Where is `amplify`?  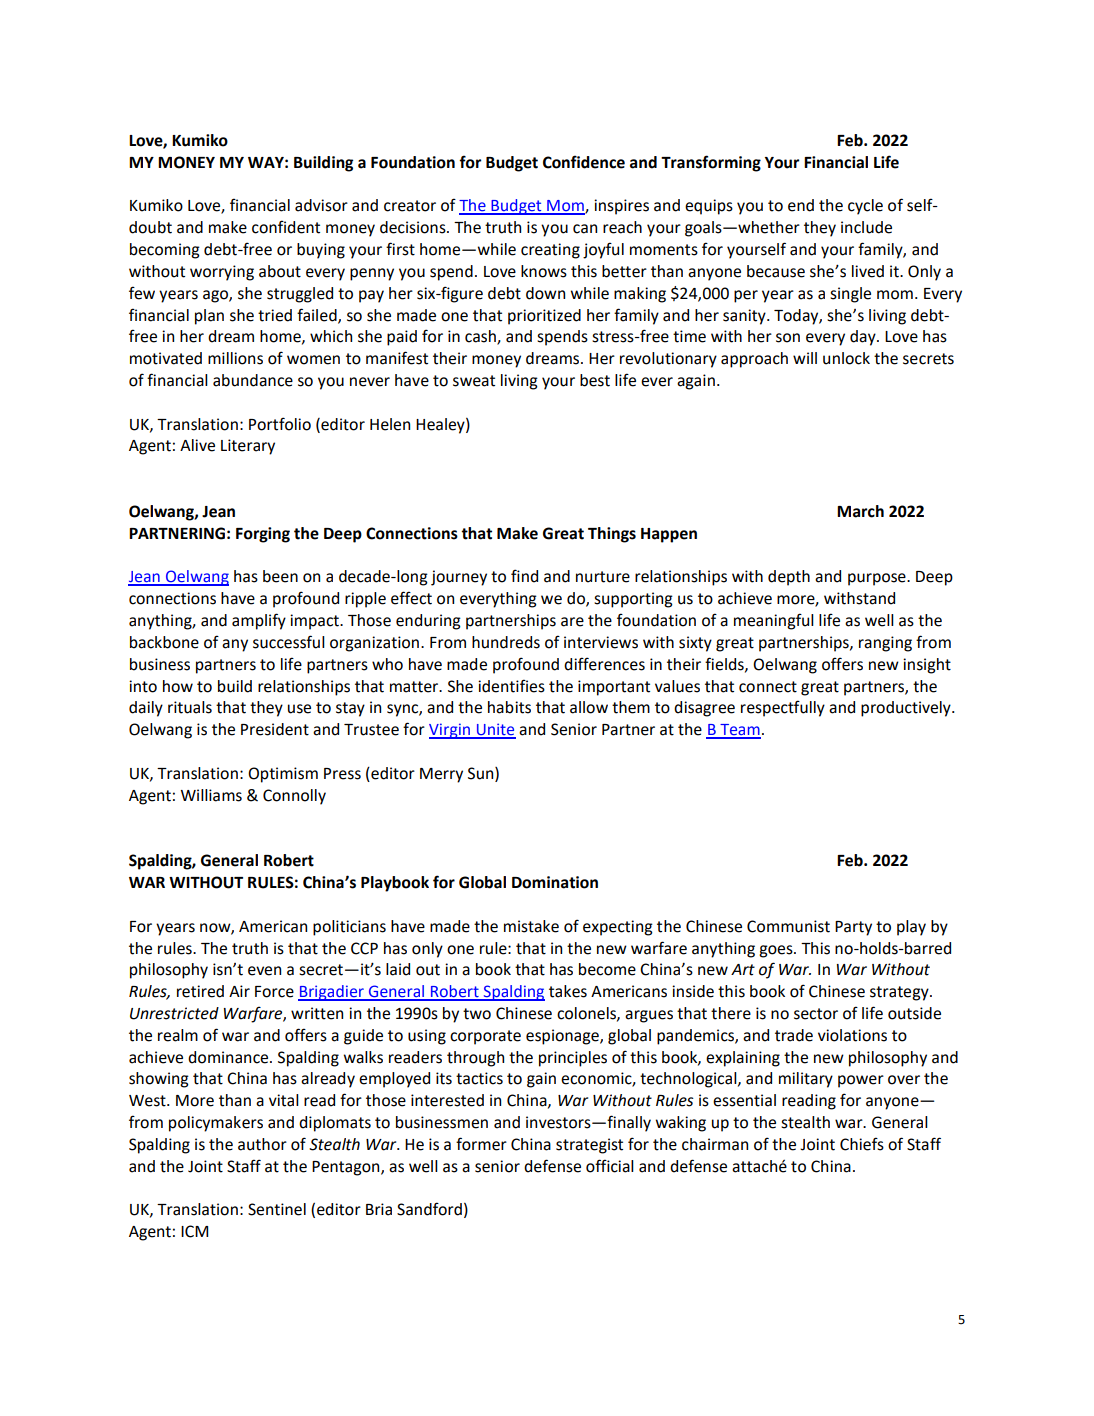
amplify is located at coordinates (259, 621).
